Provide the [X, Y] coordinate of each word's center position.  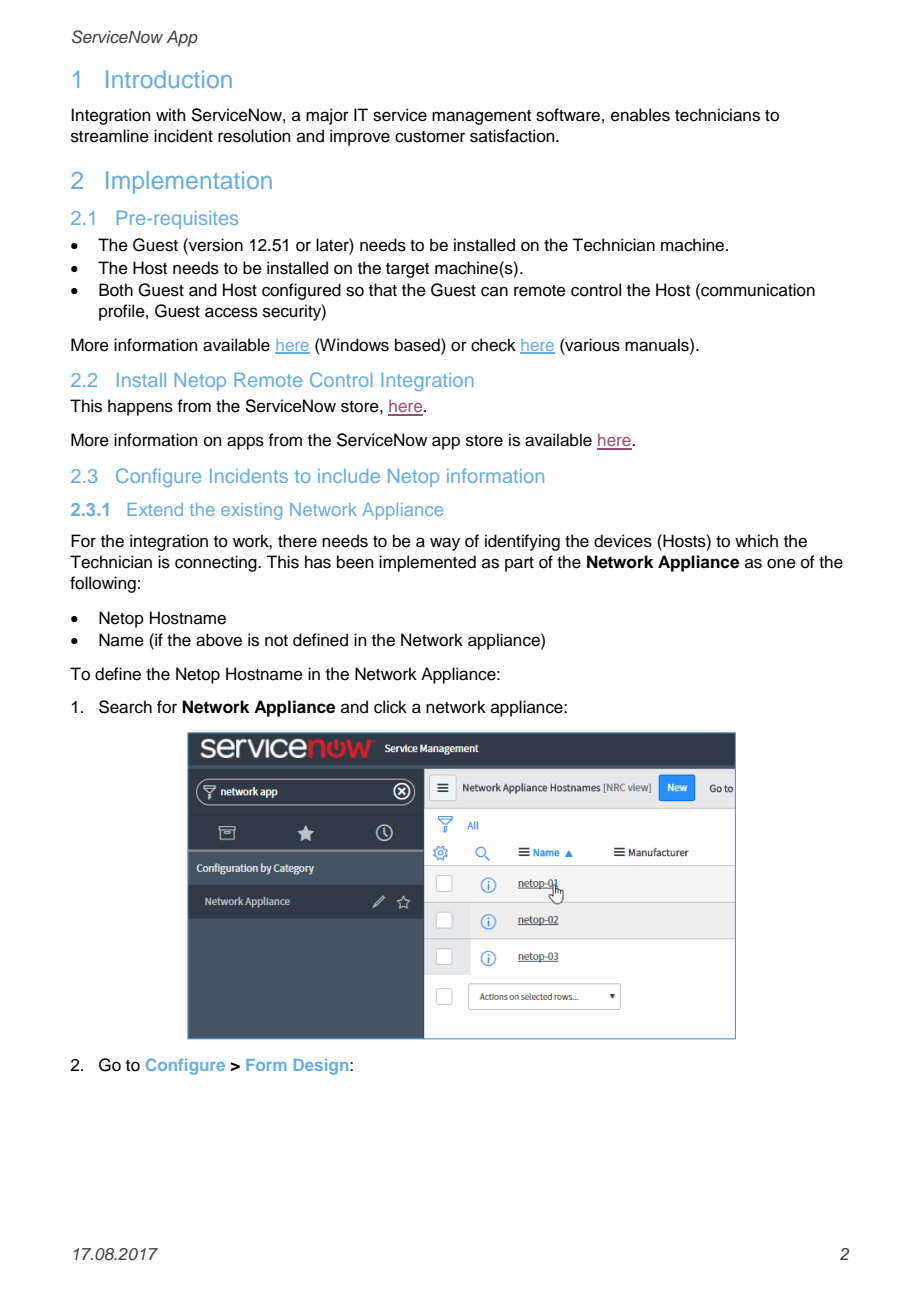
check [493, 345]
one [781, 563]
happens [140, 407]
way [445, 544]
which [756, 541]
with [171, 114]
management [481, 117]
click [390, 707]
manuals [658, 345]
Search [125, 707]
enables [640, 115]
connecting [217, 563]
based [418, 345]
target [407, 270]
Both [116, 290]
